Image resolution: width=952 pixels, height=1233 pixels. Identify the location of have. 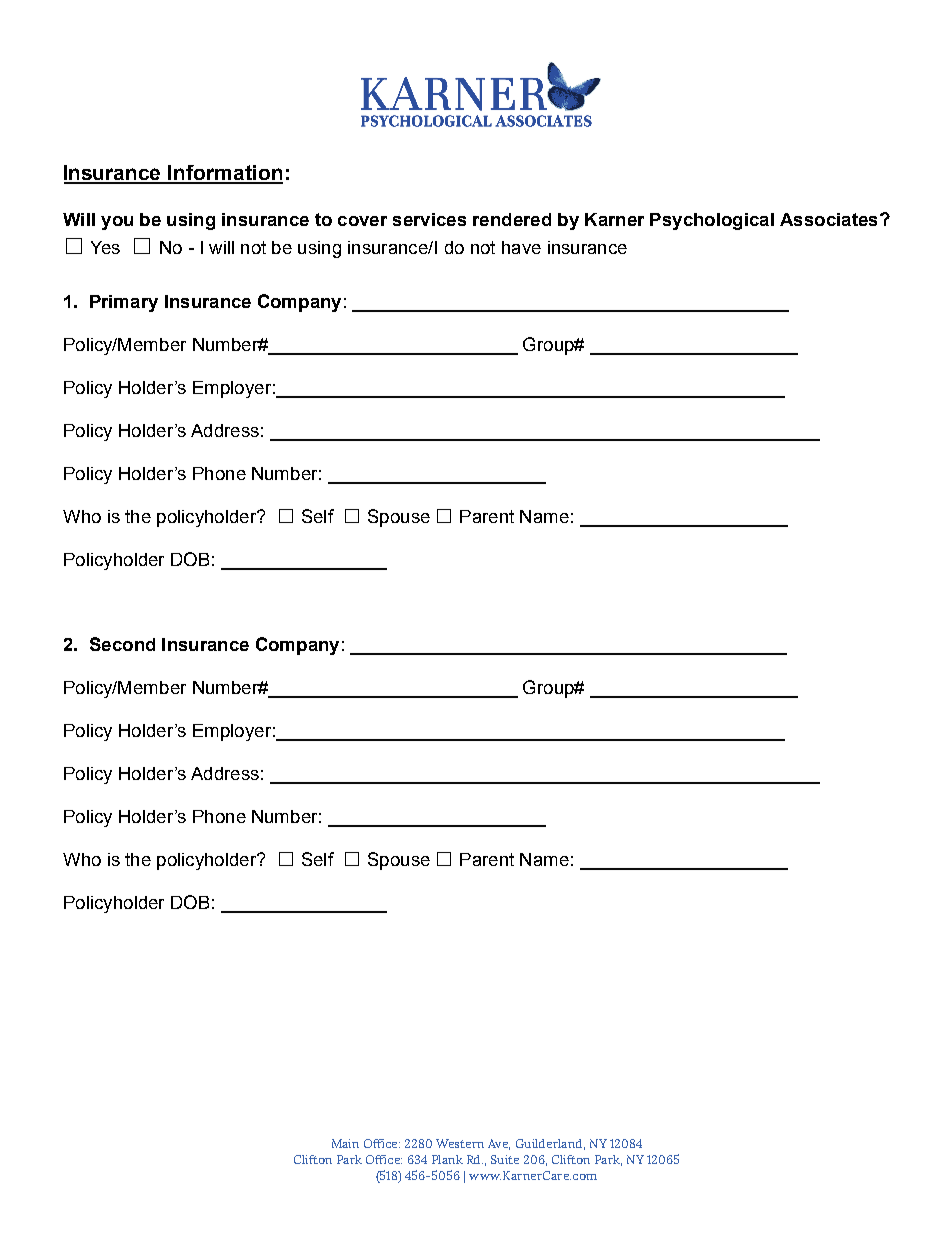
(521, 247).
